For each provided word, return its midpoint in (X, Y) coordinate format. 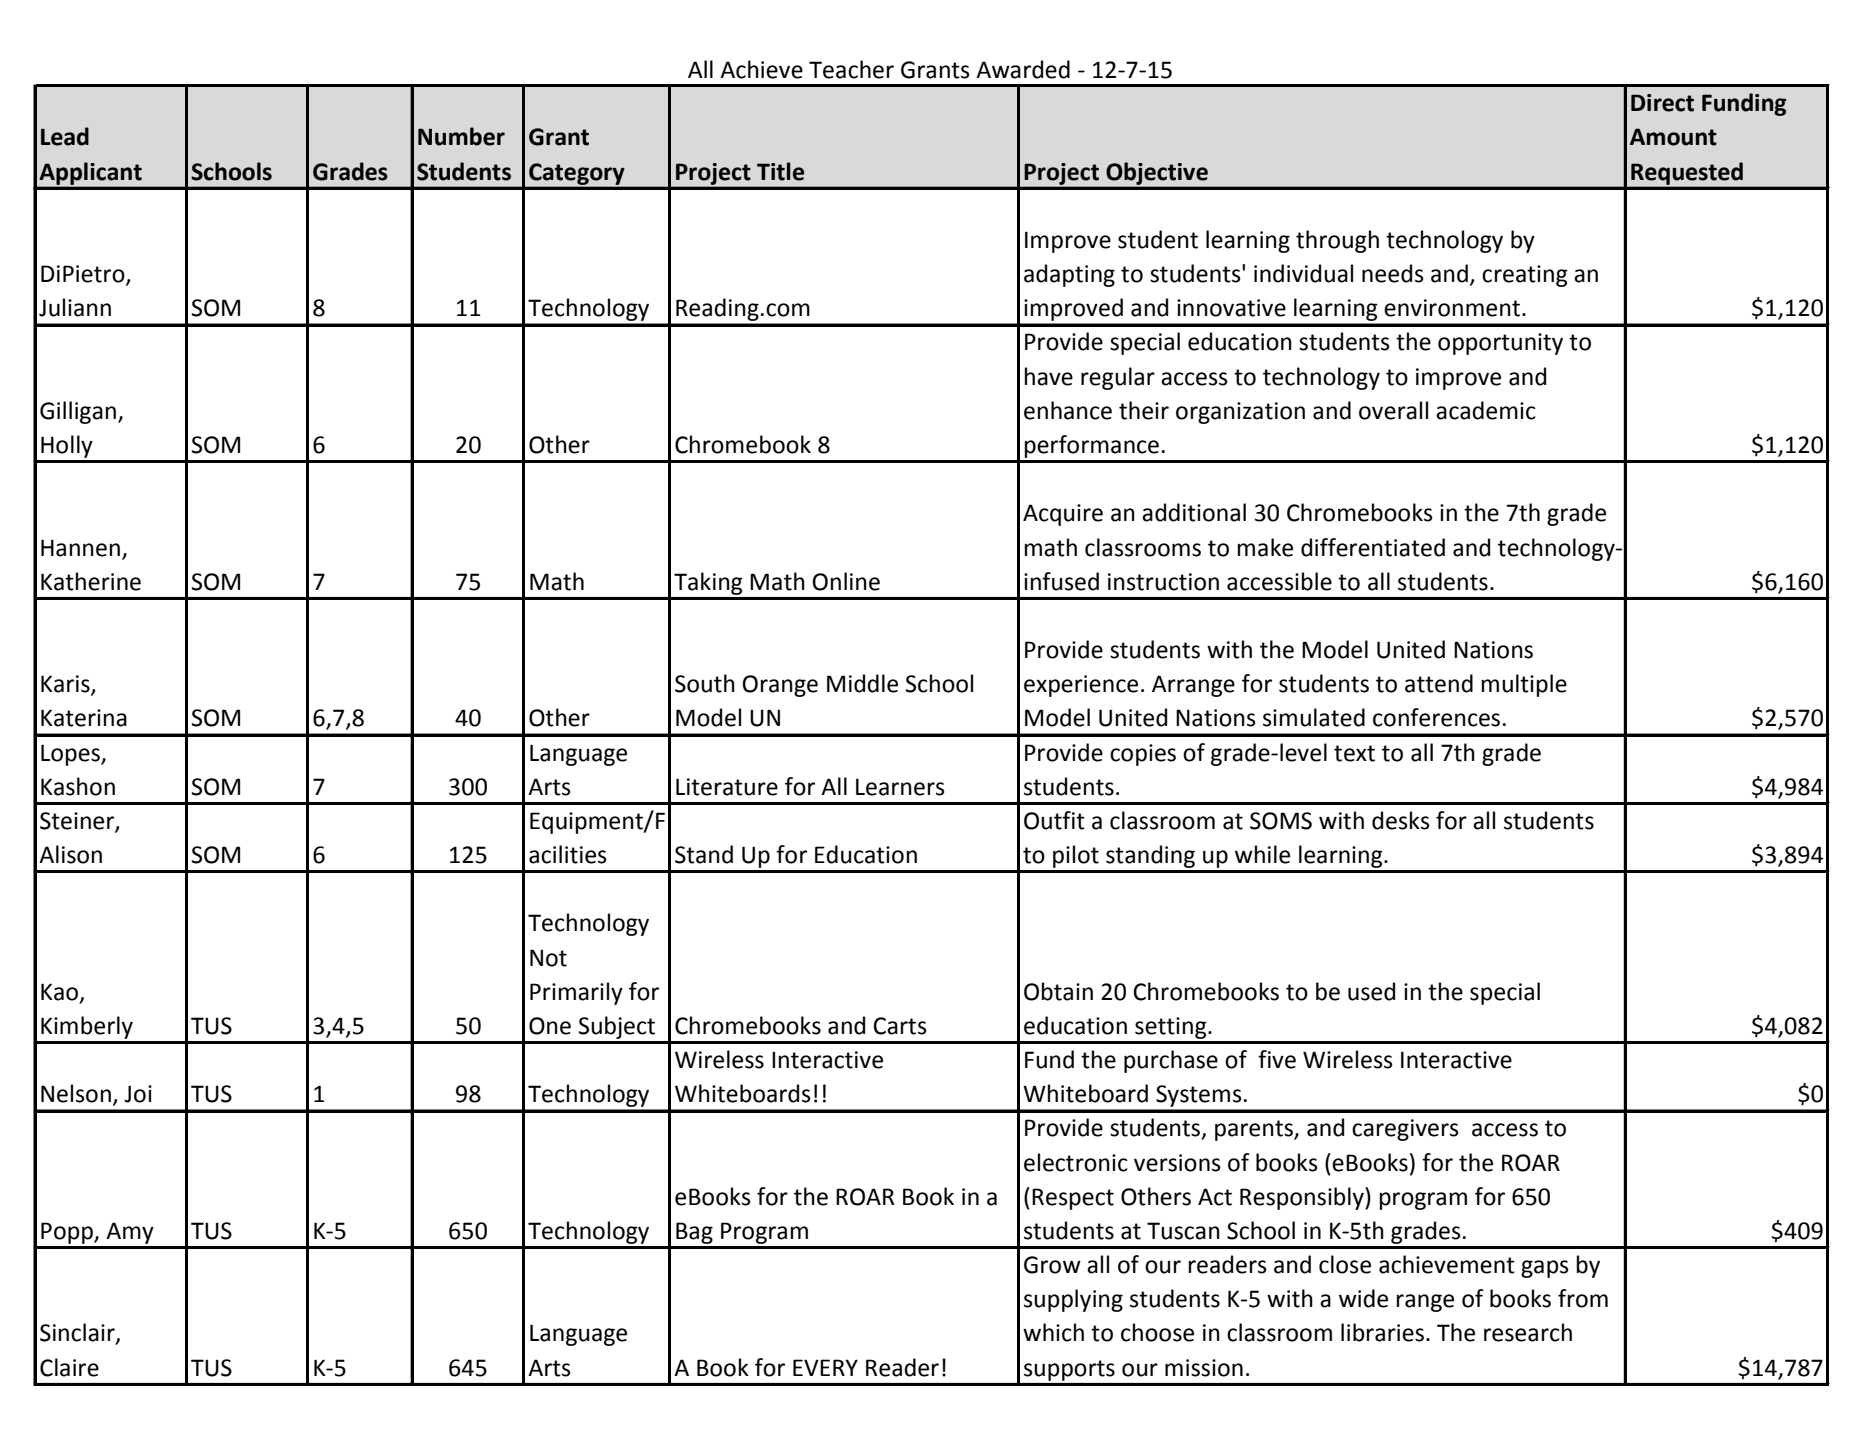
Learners (900, 787)
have (1049, 376)
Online (846, 581)
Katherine (91, 581)
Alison (70, 854)
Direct (1662, 103)
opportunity (1500, 344)
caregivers (1405, 1130)
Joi (138, 1094)
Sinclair (78, 1333)
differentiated (1373, 547)
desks (1401, 820)
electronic (1076, 1162)
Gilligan (78, 412)
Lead (65, 136)
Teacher (851, 69)
